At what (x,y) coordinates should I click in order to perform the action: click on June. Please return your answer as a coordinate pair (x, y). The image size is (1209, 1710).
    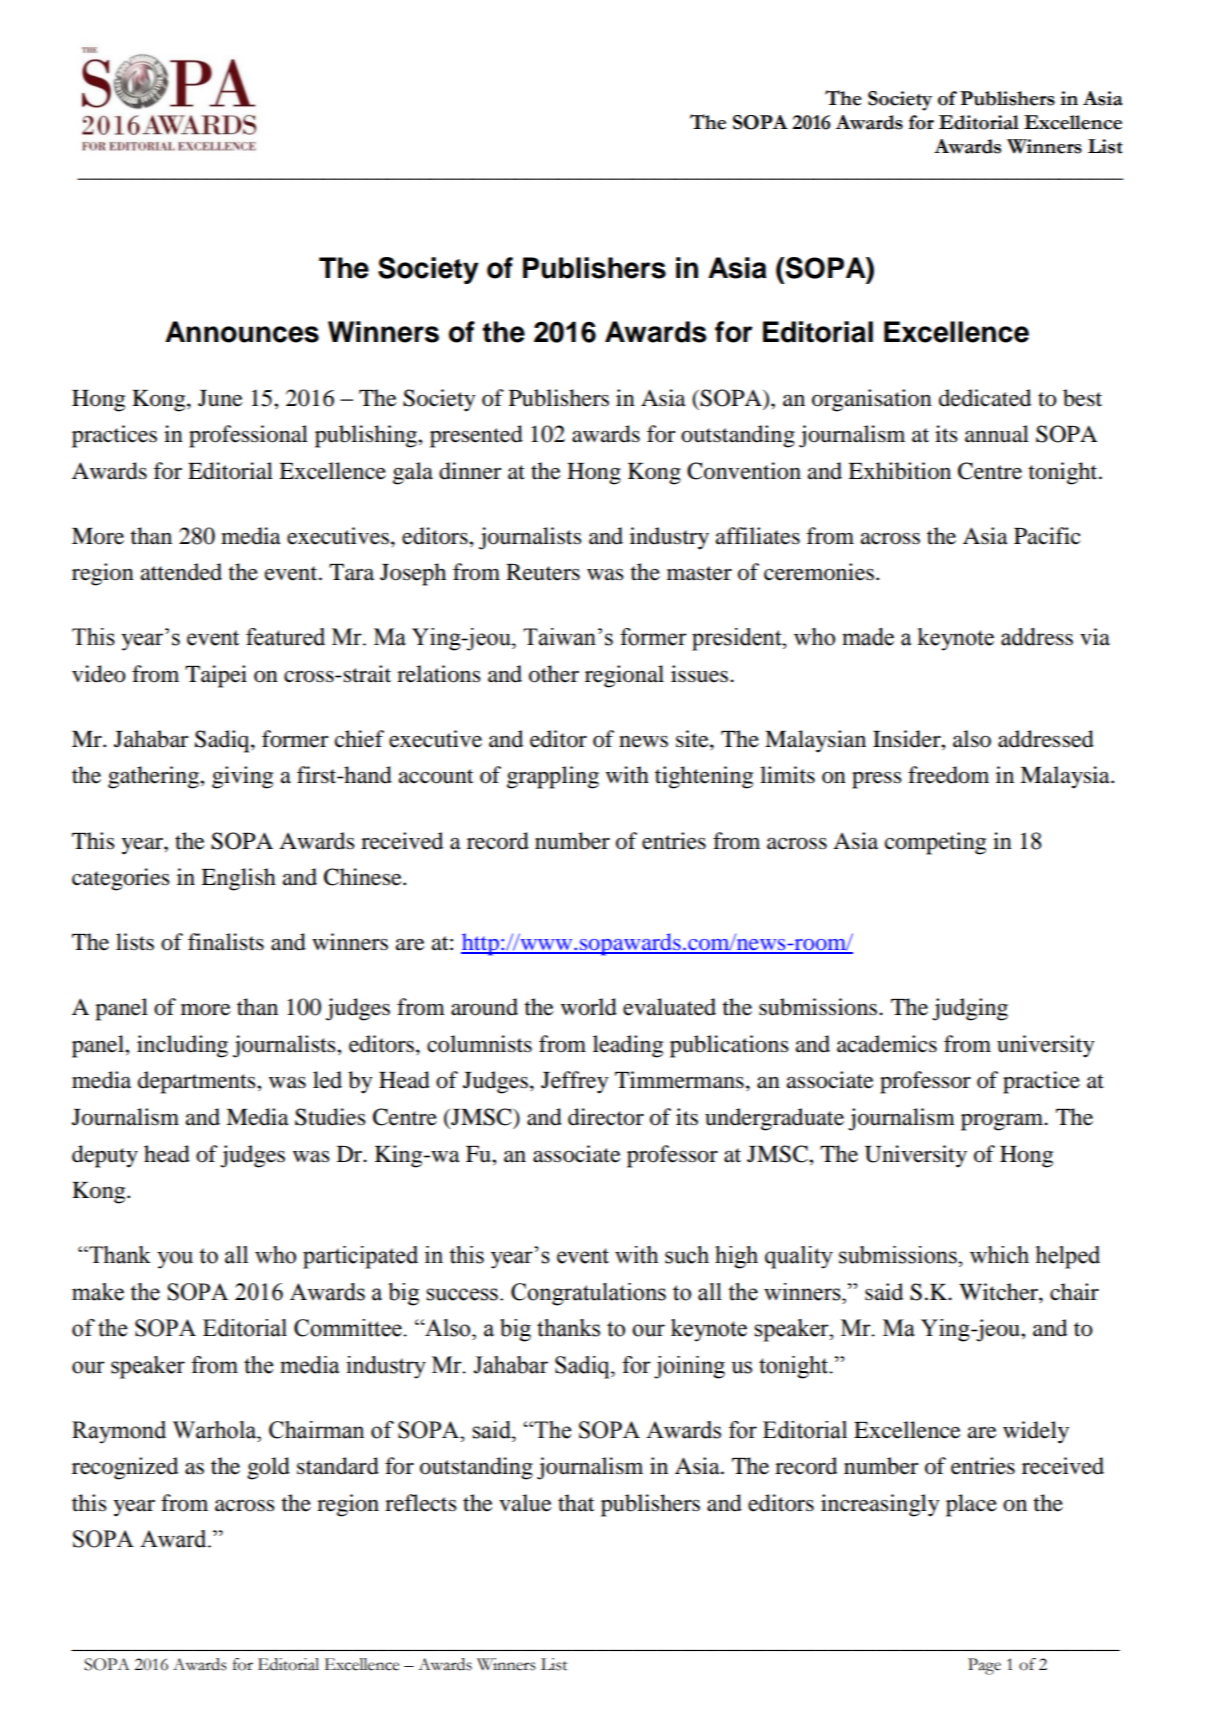
    Looking at the image, I should click on (220, 398).
